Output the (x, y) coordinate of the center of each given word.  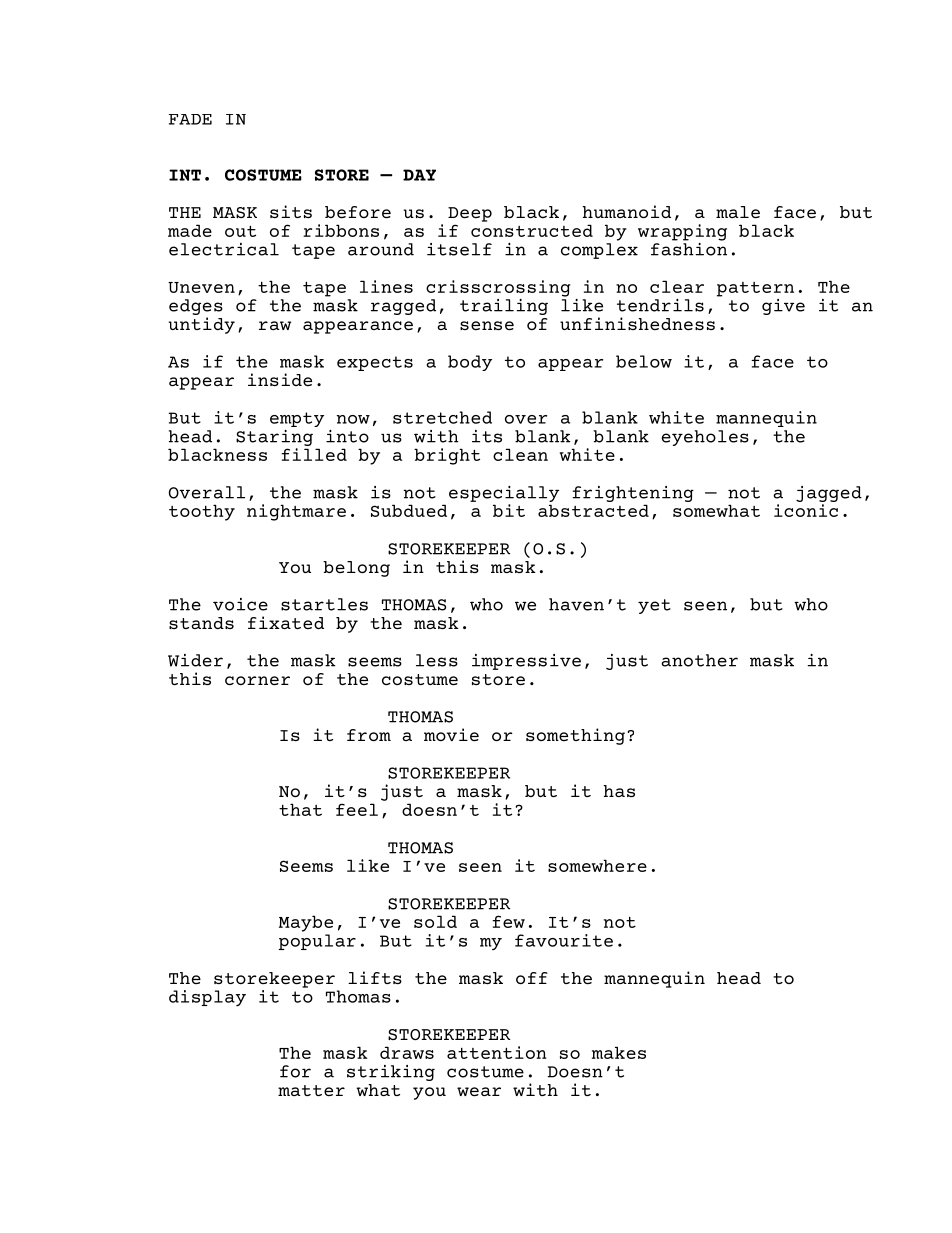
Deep (470, 214)
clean (520, 454)
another (699, 660)
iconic (806, 510)
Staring (274, 438)
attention (497, 1052)
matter (311, 1090)
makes (619, 1052)
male (738, 212)
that (300, 809)
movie (451, 734)
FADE (190, 119)
